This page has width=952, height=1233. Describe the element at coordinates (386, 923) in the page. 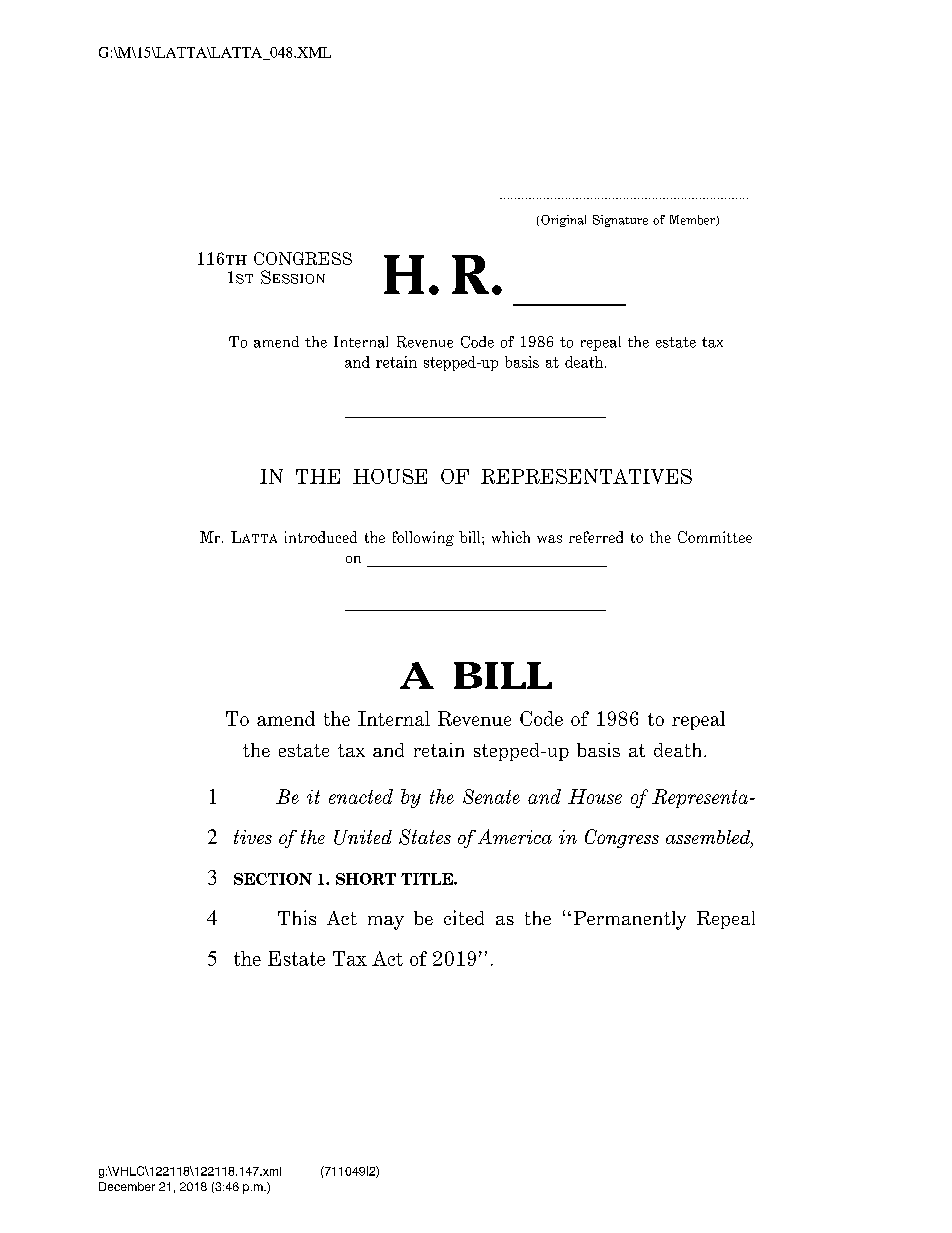

I see `may` at that location.
